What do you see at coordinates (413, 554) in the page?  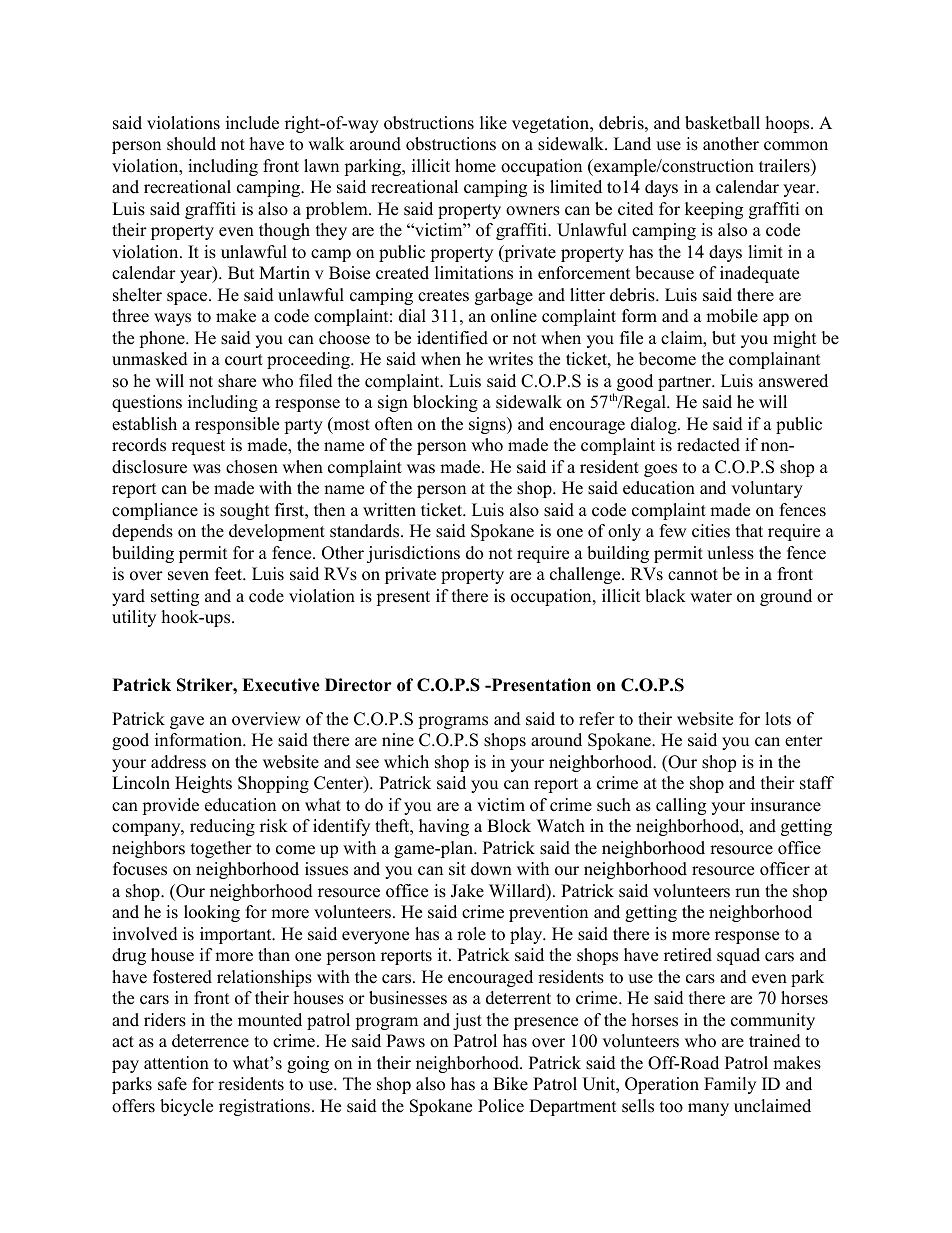 I see `jurisdictions` at bounding box center [413, 554].
